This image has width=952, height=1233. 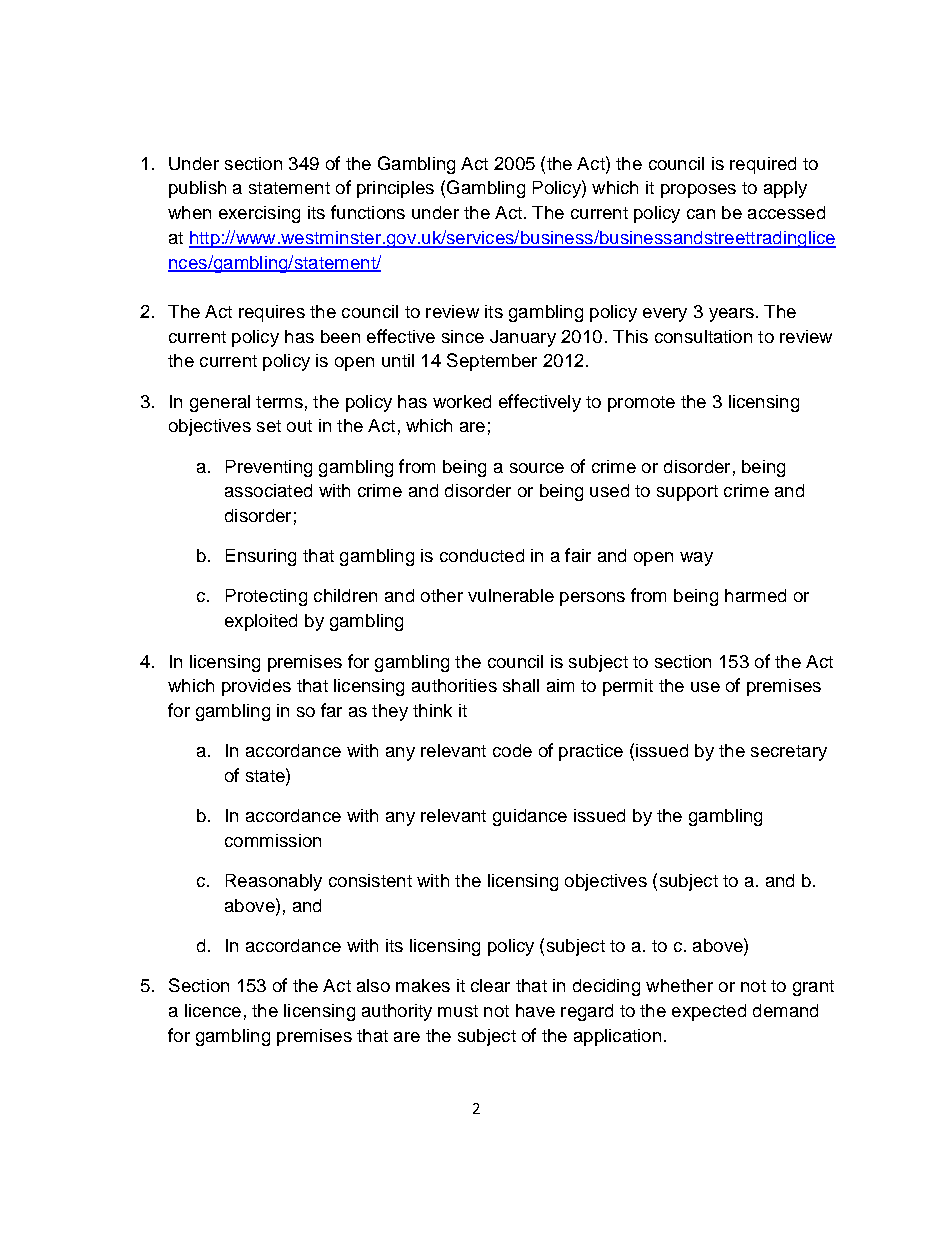 What do you see at coordinates (395, 189) in the image?
I see `principles` at bounding box center [395, 189].
